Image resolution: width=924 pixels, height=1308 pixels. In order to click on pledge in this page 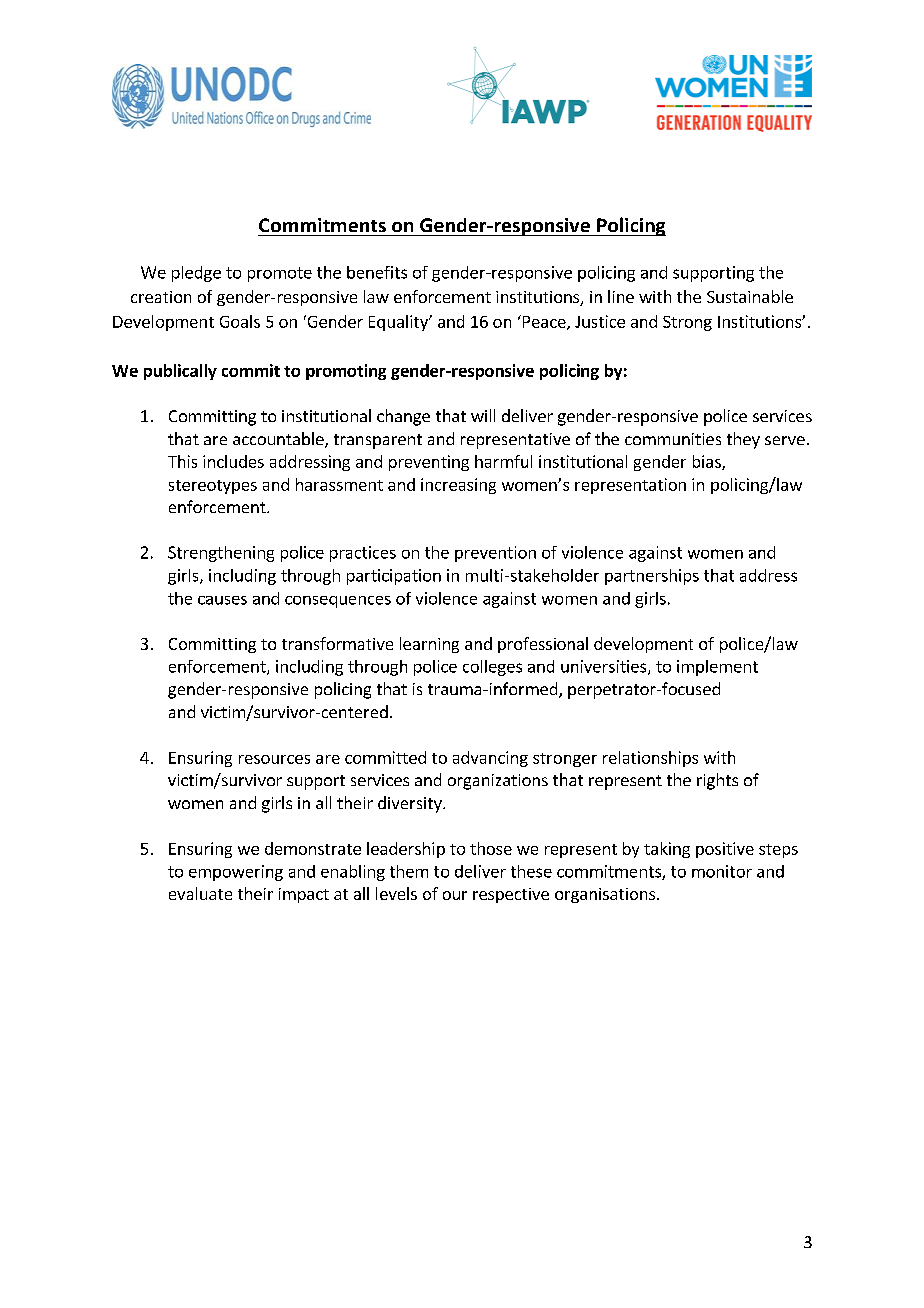, I will do `click(196, 274)`.
